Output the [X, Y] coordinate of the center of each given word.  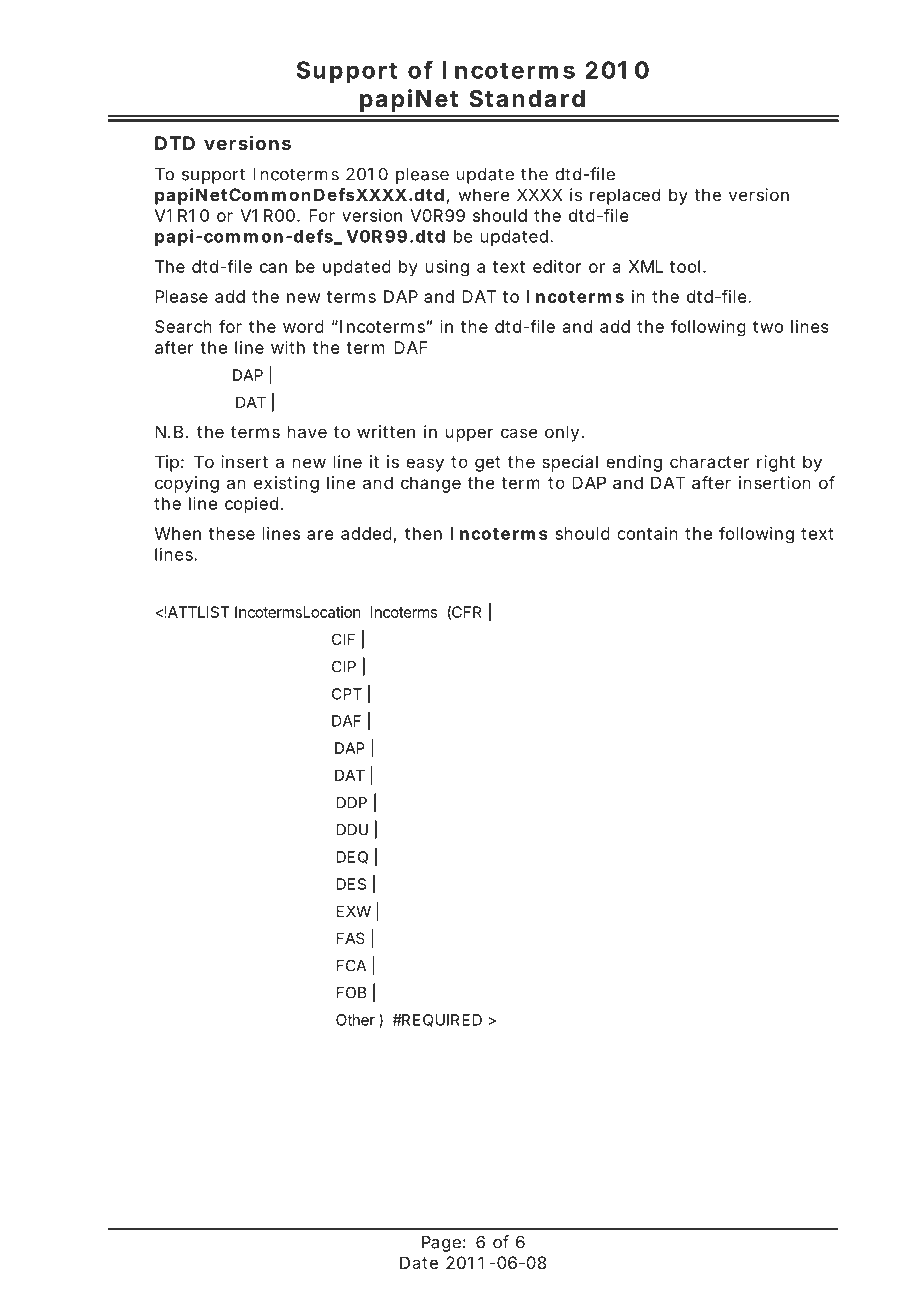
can [273, 268]
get [488, 464]
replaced [625, 196]
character [709, 461]
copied [251, 505]
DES [351, 884]
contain [647, 533]
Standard [527, 99]
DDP [352, 803]
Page [441, 1244]
